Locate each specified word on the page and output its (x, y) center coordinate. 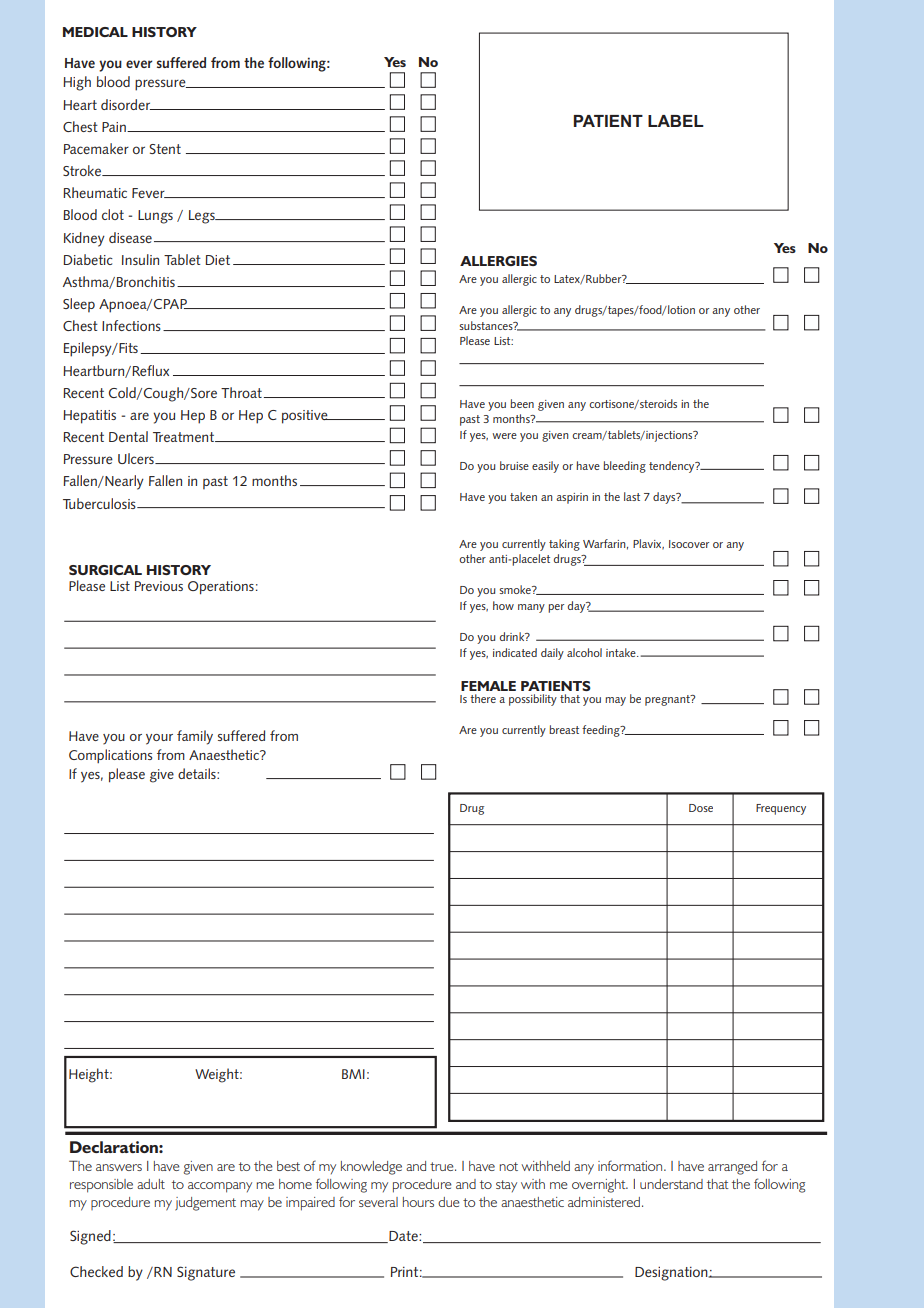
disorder (127, 104)
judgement (205, 1204)
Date (403, 1237)
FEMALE (488, 686)
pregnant (668, 700)
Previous (159, 586)
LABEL (676, 121)
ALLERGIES (498, 261)
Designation (672, 1274)
